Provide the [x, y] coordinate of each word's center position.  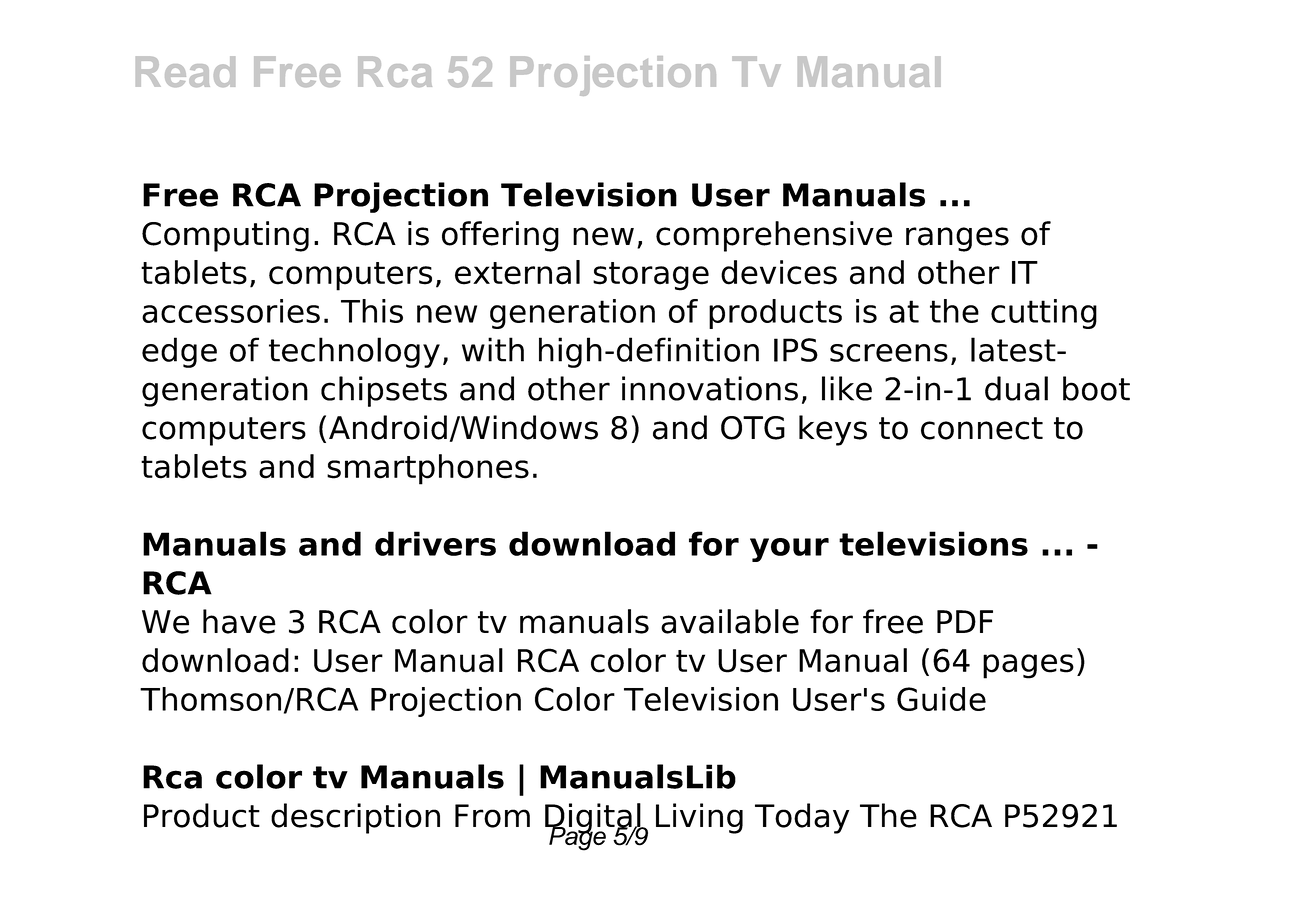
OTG [753, 428]
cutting [1044, 314]
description [355, 818]
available [730, 621]
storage [651, 276]
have [239, 621]
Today [802, 818]
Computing [225, 236]
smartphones [428, 469]
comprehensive [774, 236]
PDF [965, 621]
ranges [957, 239]
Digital [594, 819]
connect [982, 428]
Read [185, 71]
